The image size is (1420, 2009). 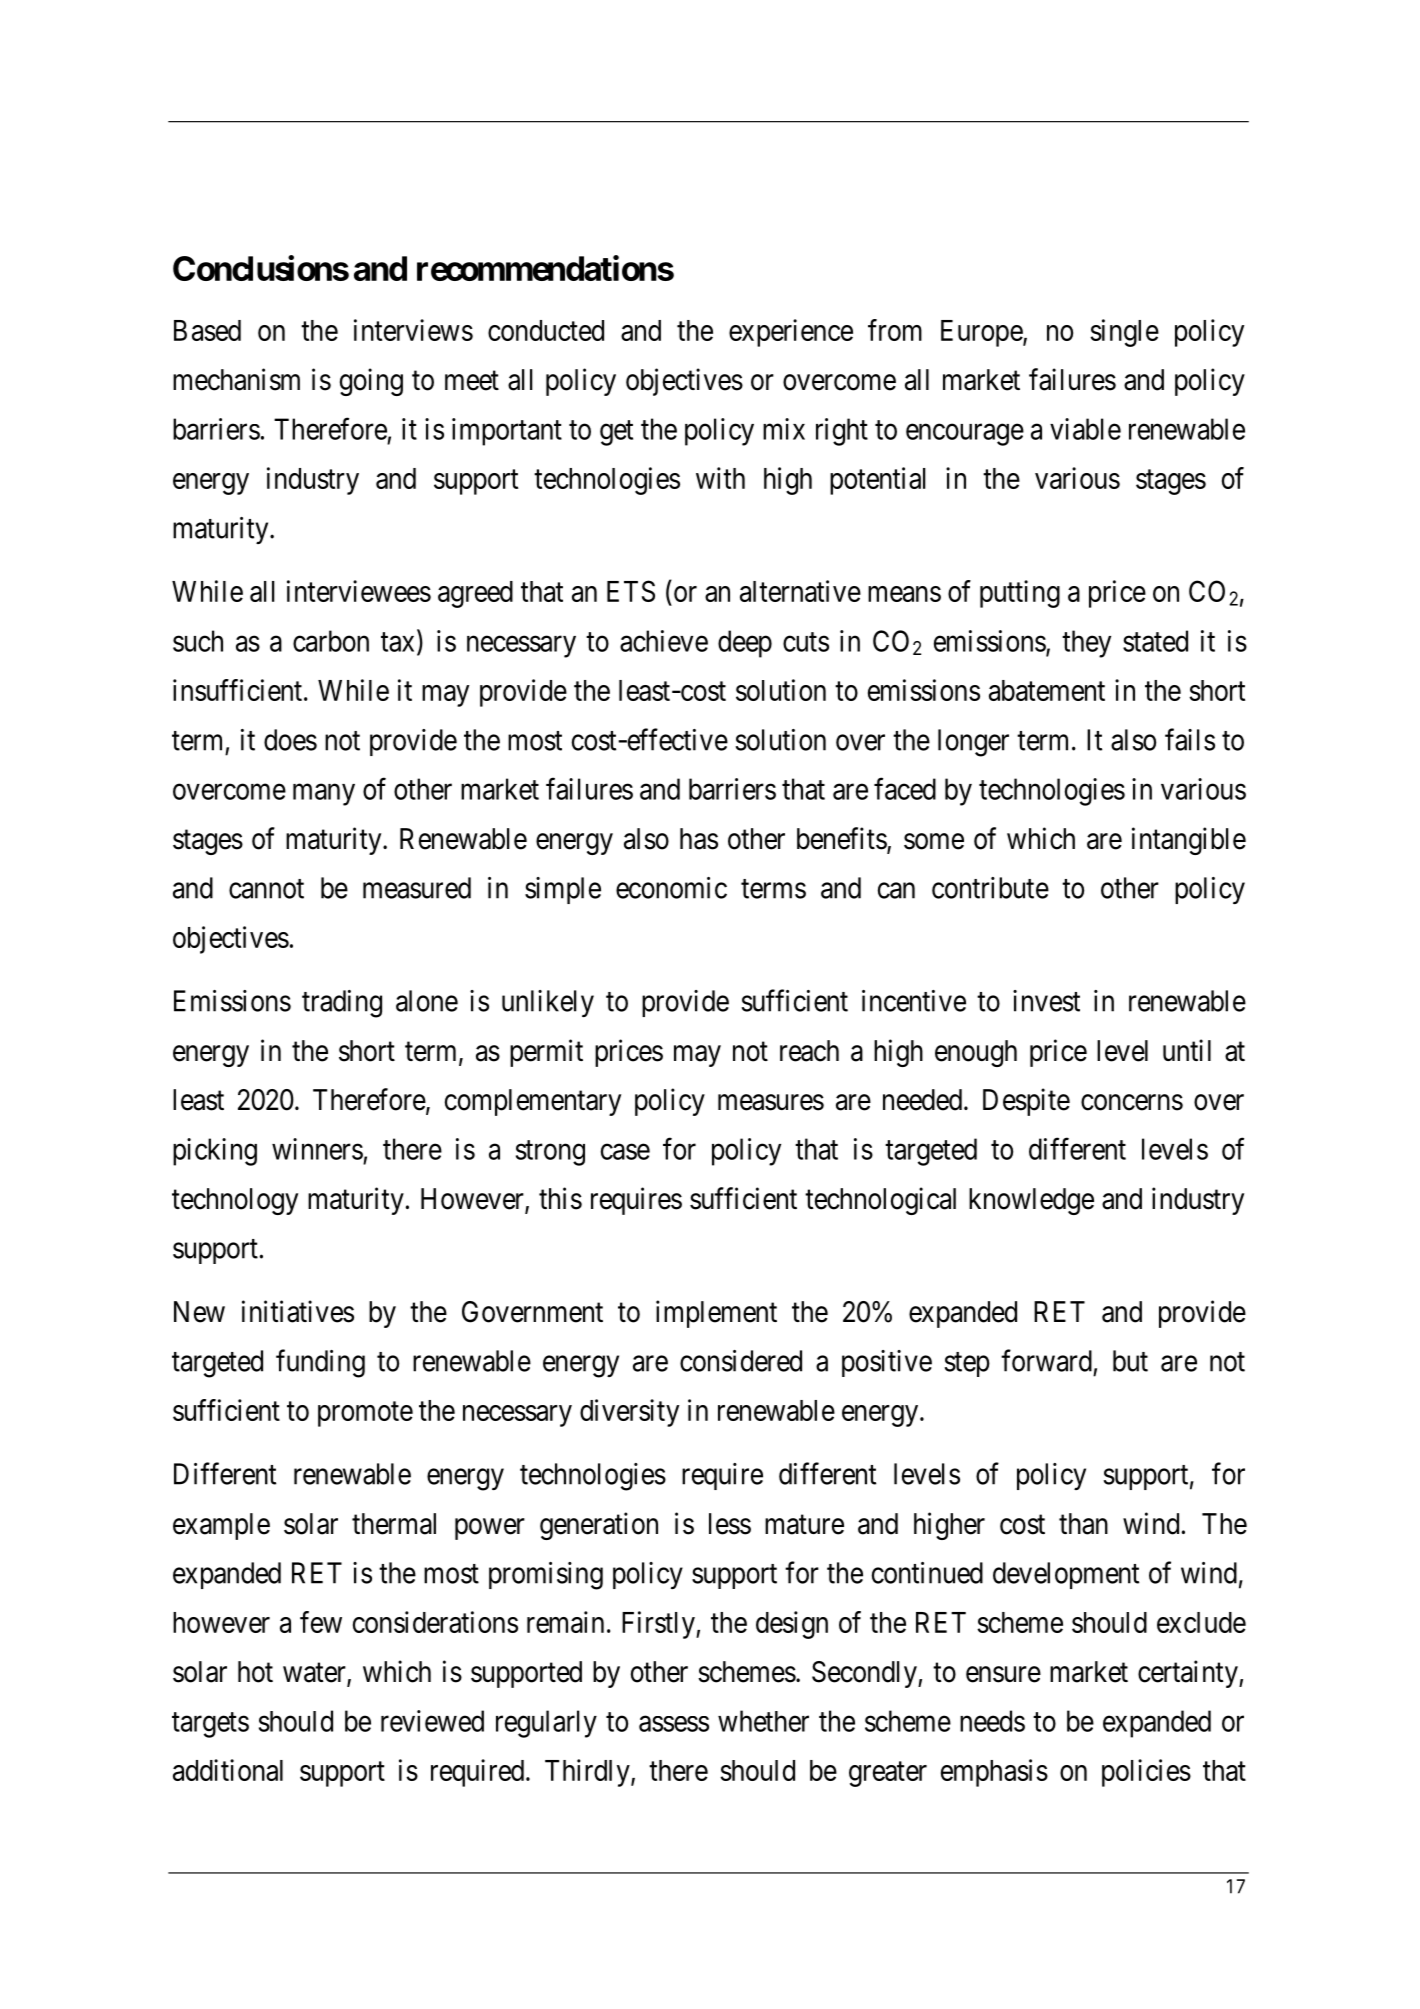 What do you see at coordinates (371, 382) in the screenshot?
I see `going` at bounding box center [371, 382].
